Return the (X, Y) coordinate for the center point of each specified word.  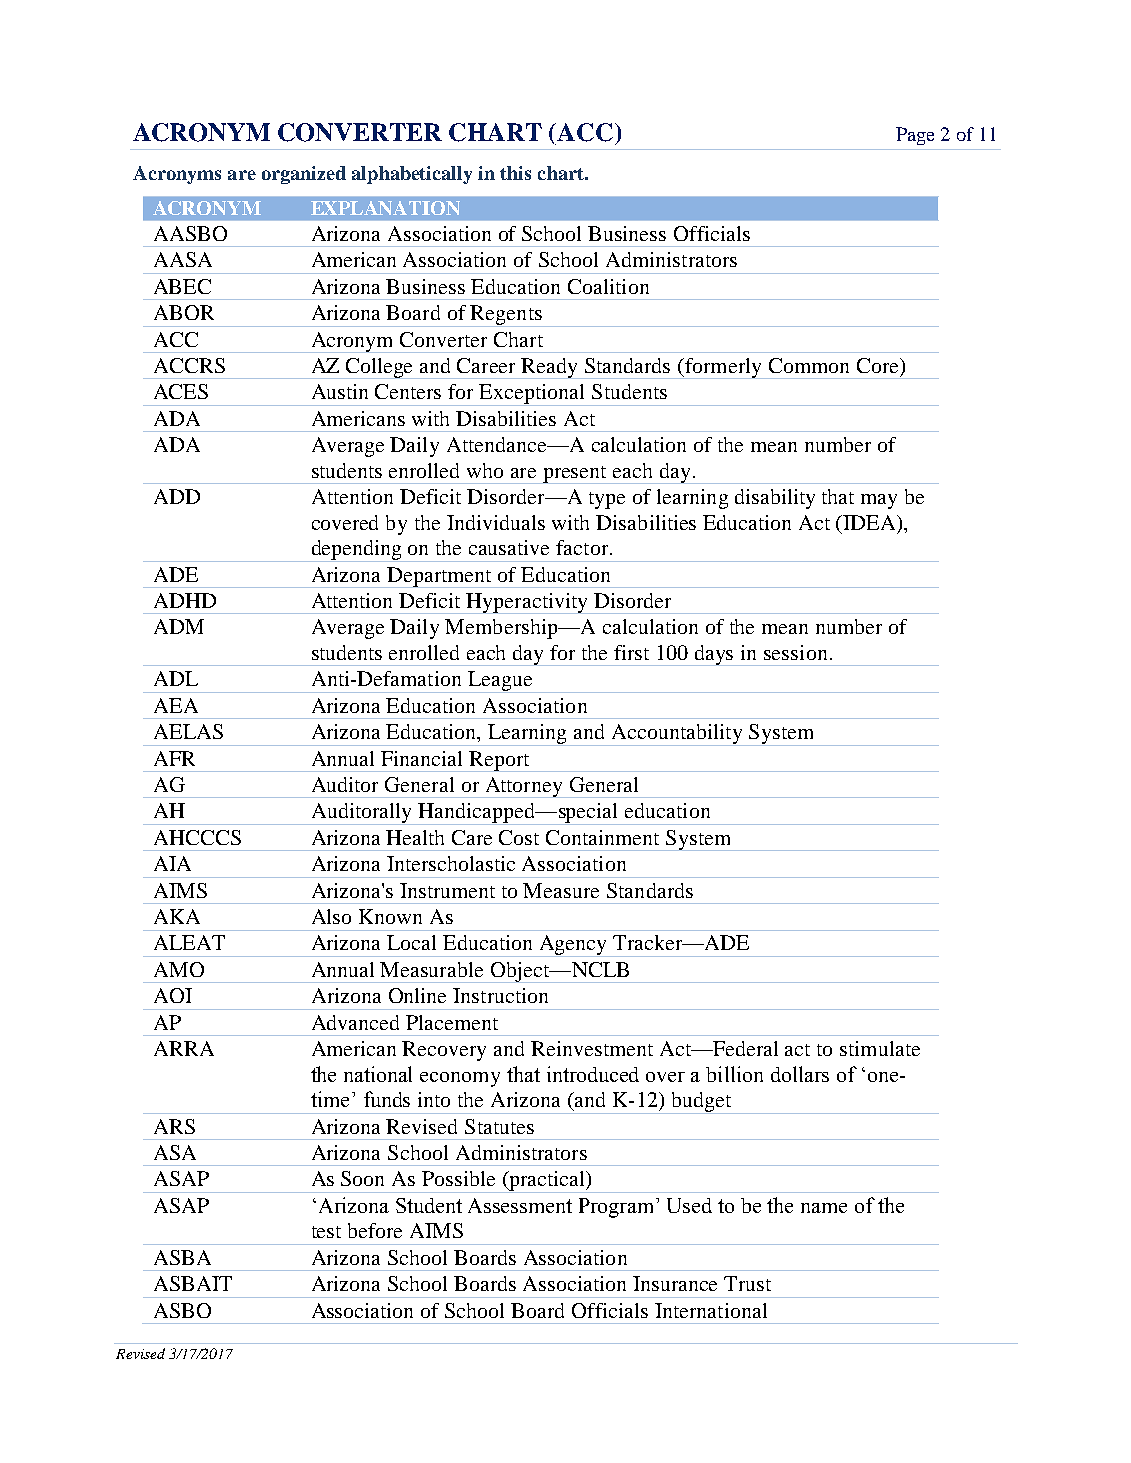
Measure (561, 890)
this (515, 173)
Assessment (520, 1205)
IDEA (871, 523)
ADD (177, 496)
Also (331, 916)
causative (509, 547)
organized (304, 175)
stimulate (880, 1048)
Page (915, 136)
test (326, 1232)
